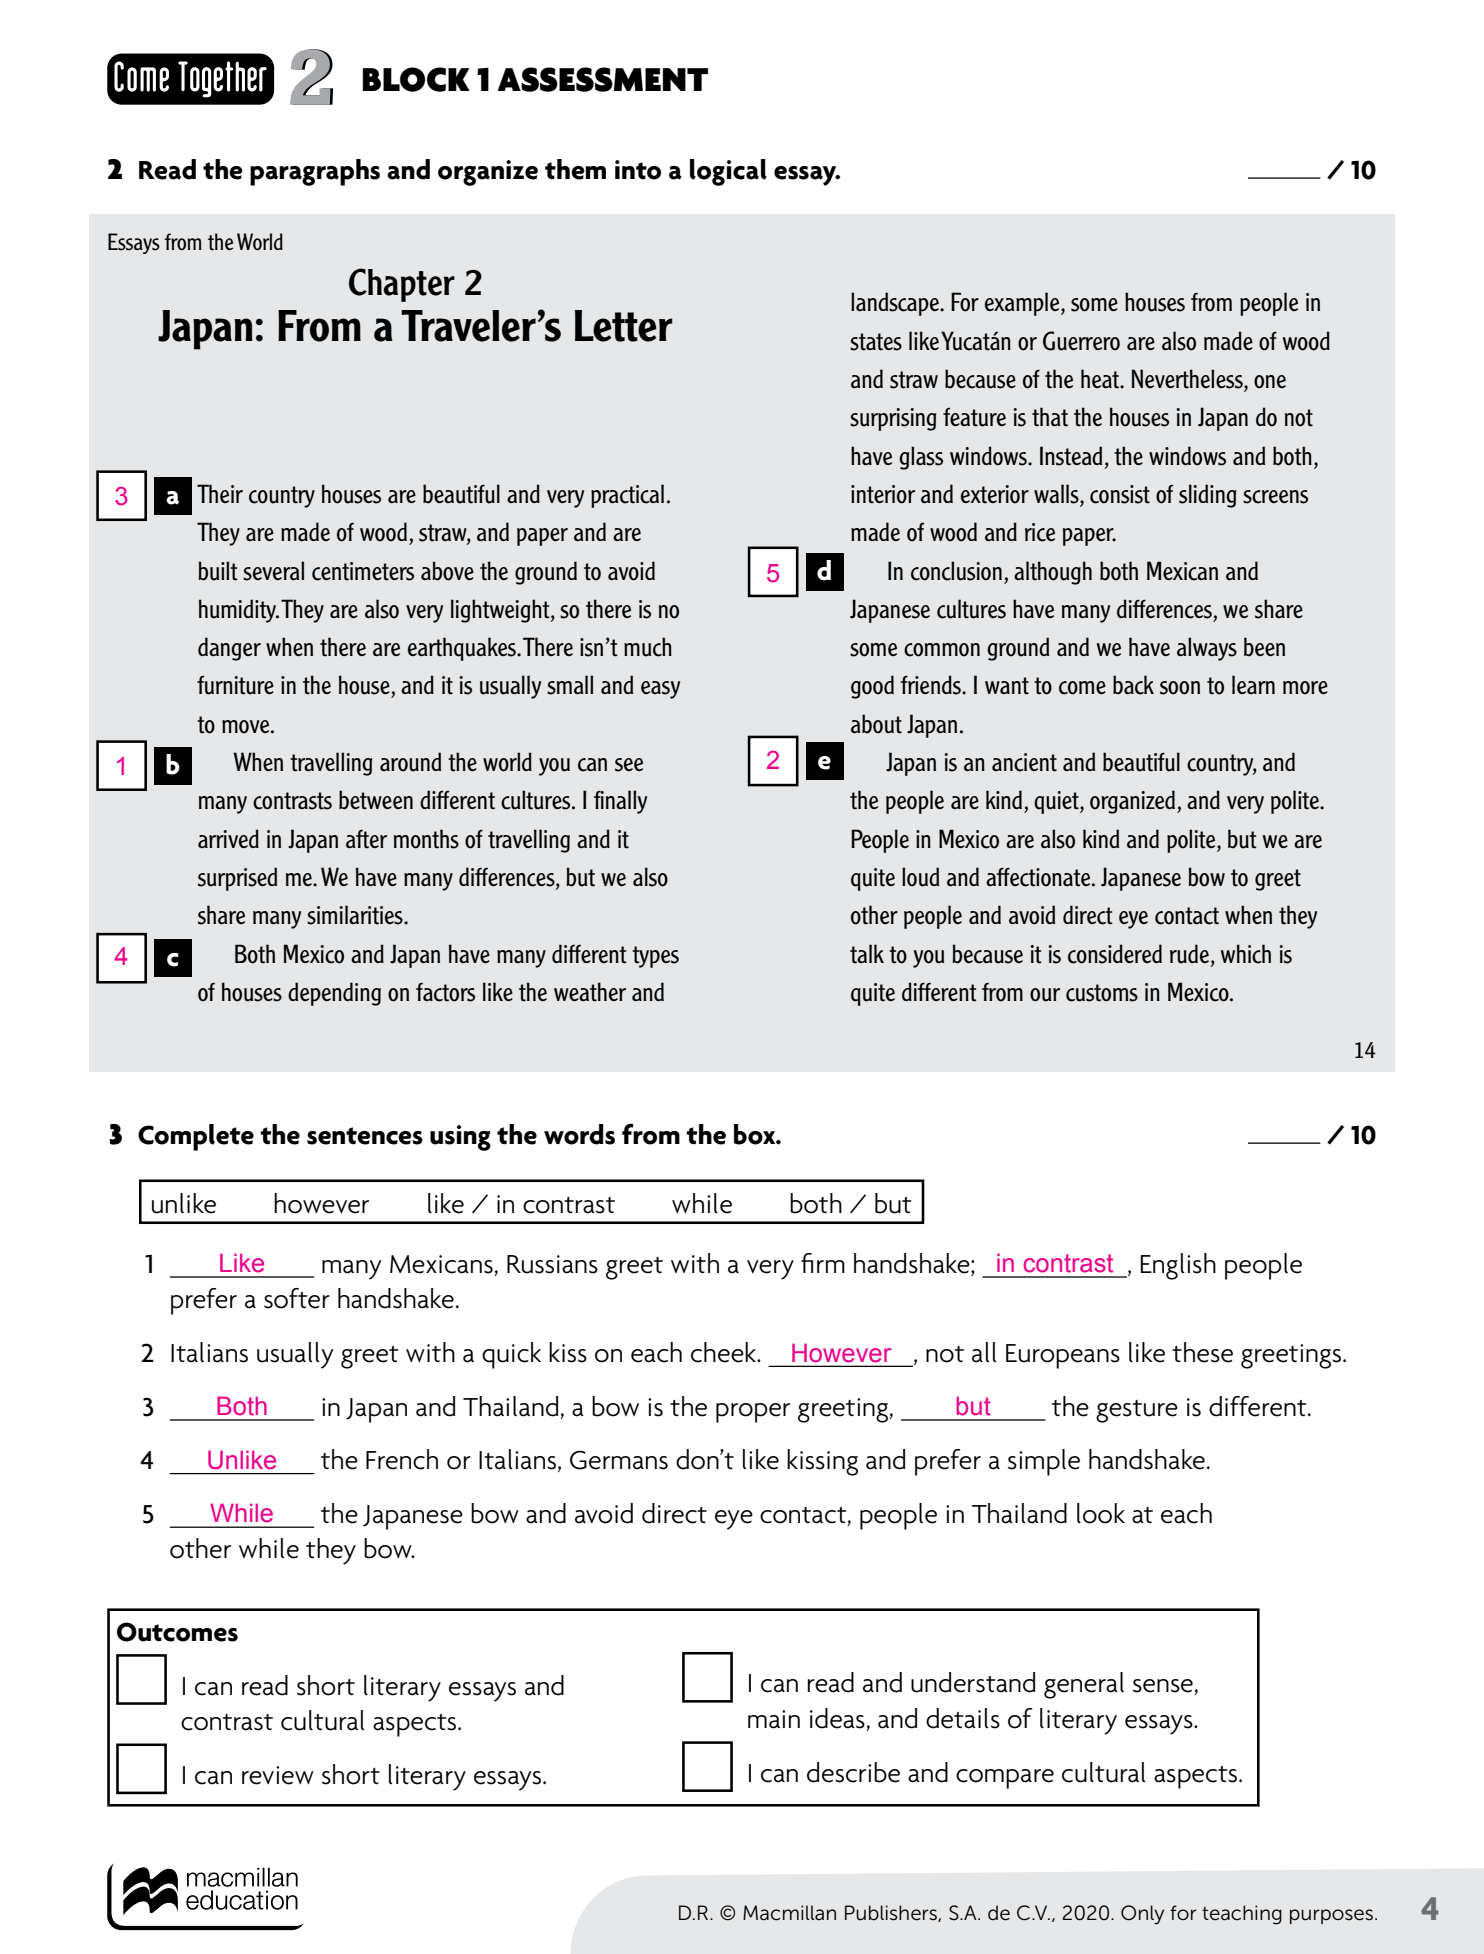  What do you see at coordinates (1207, 496) in the screenshot?
I see `sliding` at bounding box center [1207, 496].
